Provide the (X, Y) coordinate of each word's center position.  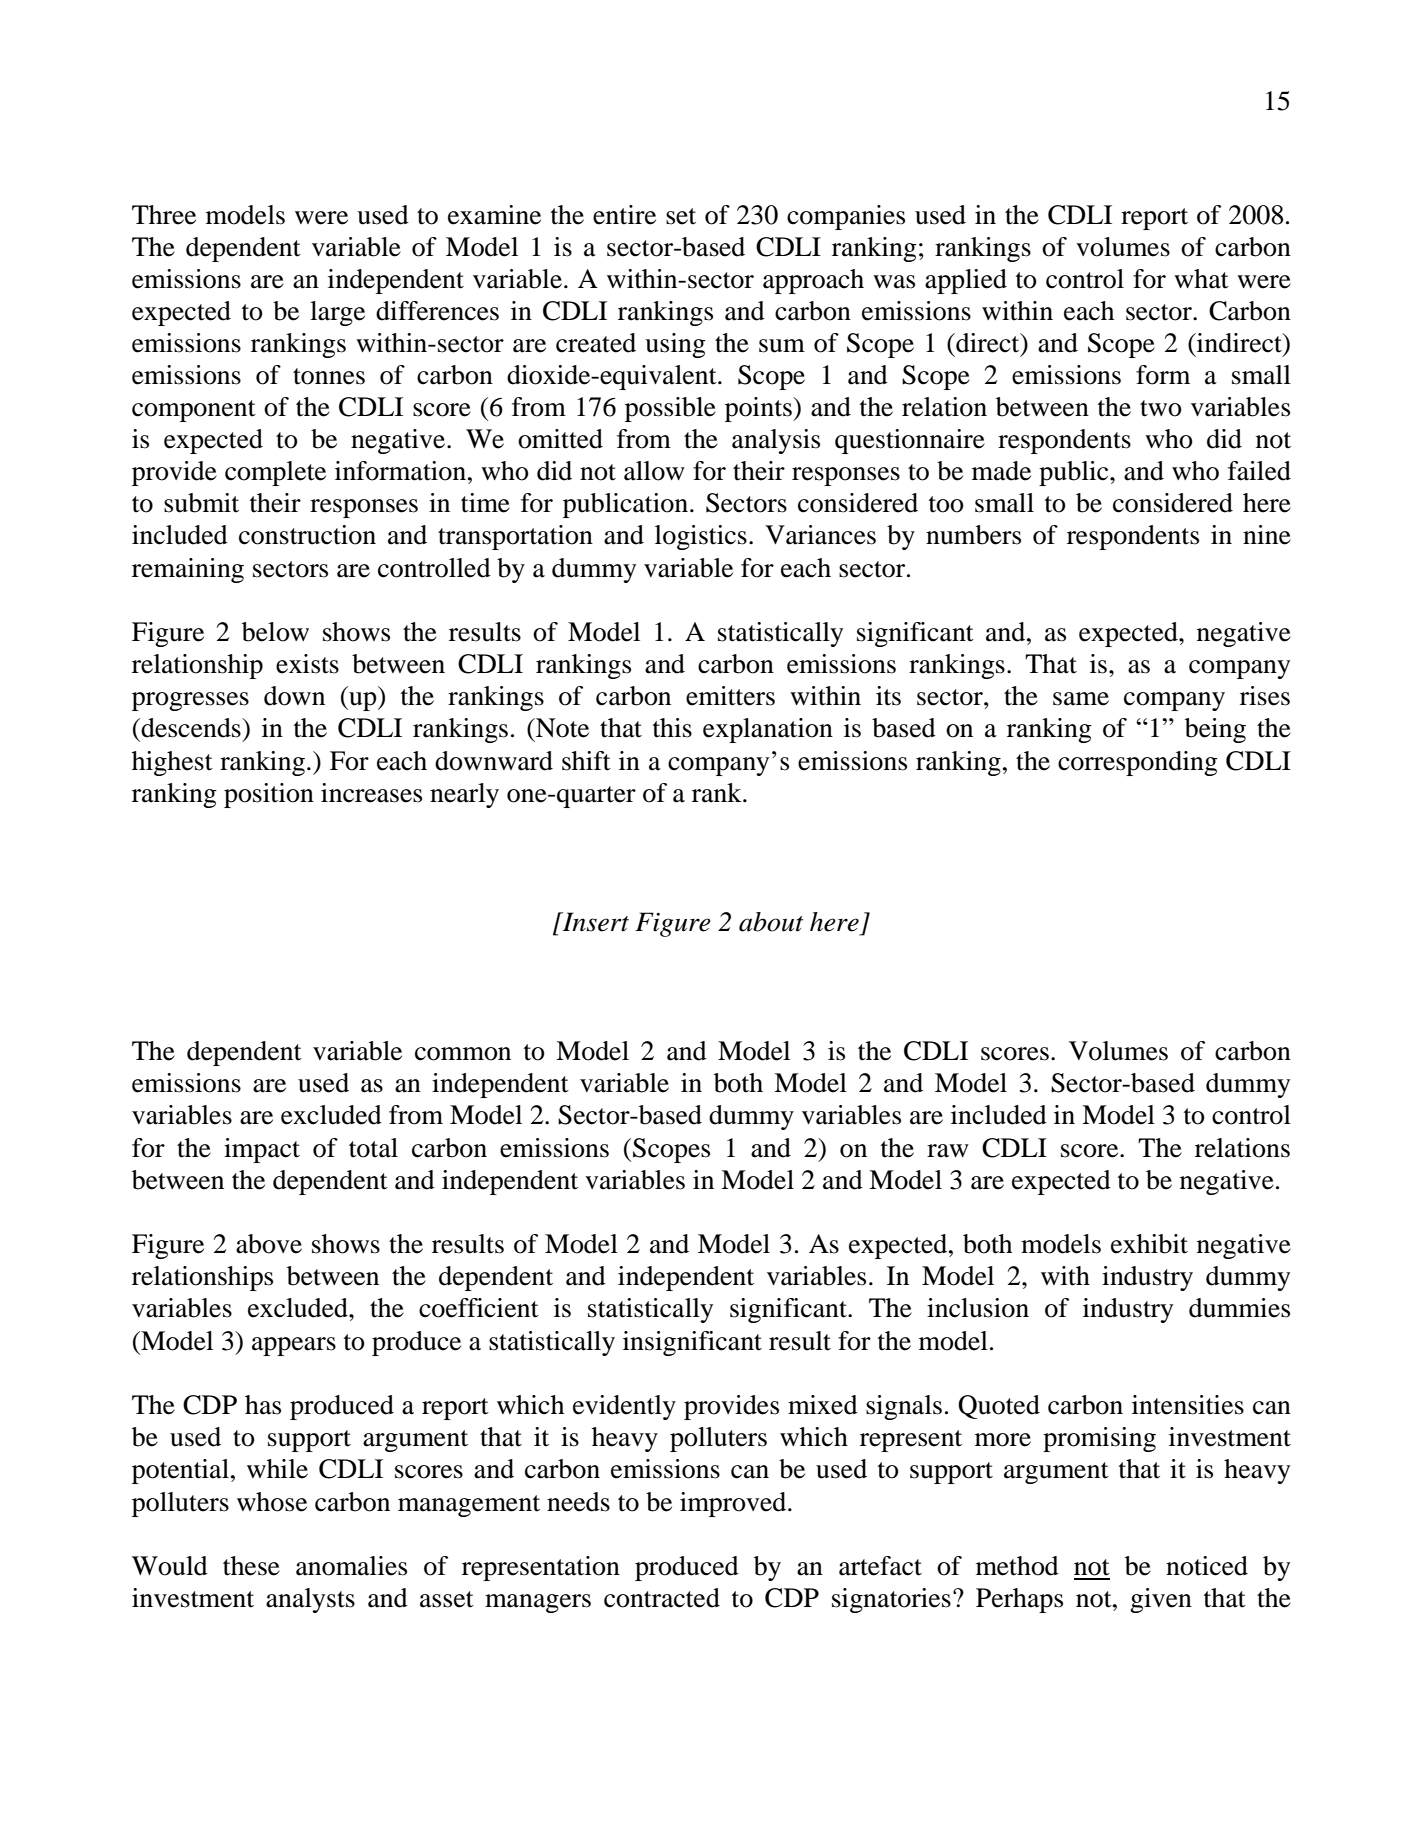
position (269, 795)
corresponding (1138, 763)
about (771, 922)
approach (813, 281)
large (337, 313)
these (251, 1566)
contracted (662, 1598)
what (1201, 279)
